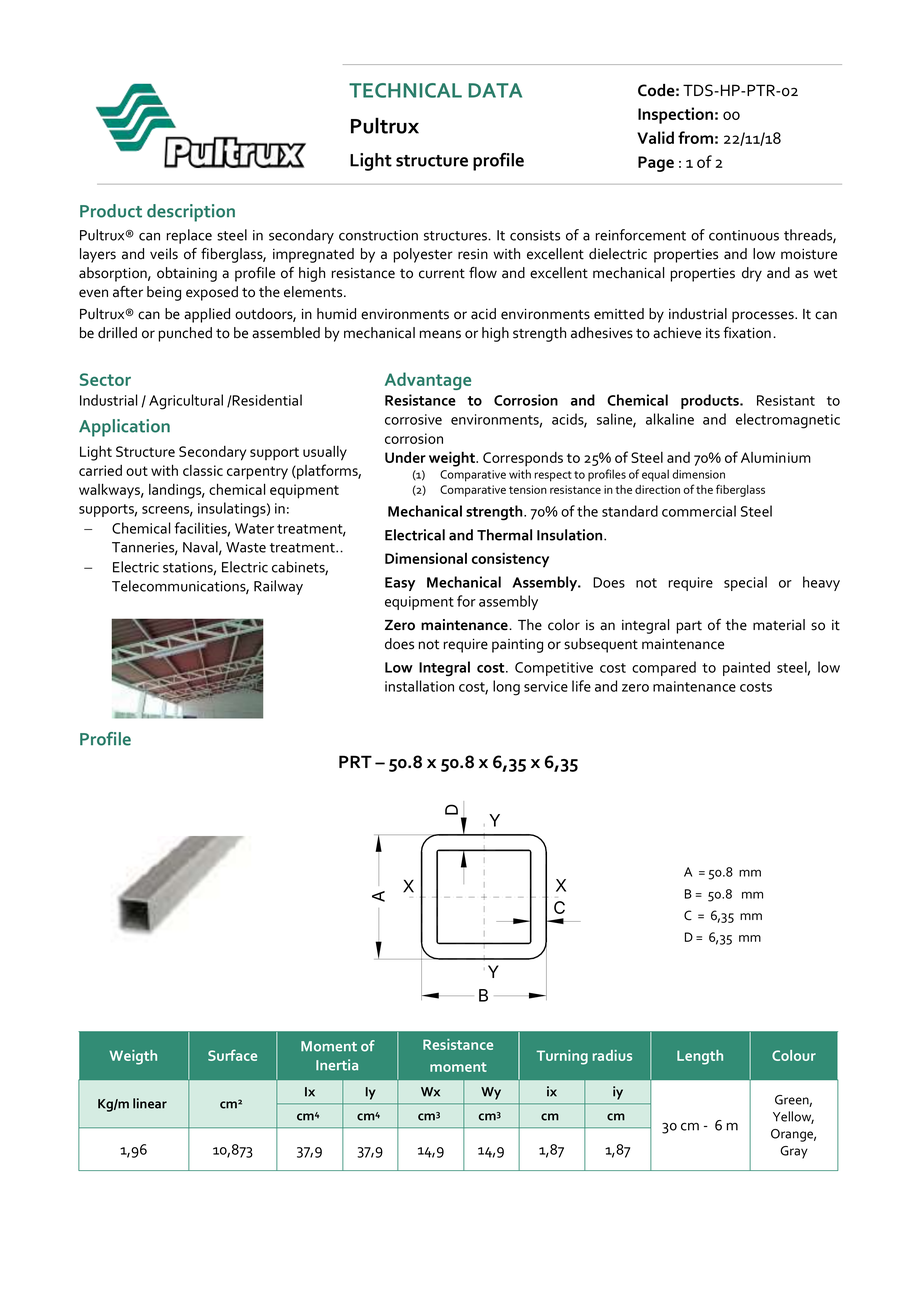 The width and height of the page is (924, 1308). I want to click on fixation, so click(747, 333).
